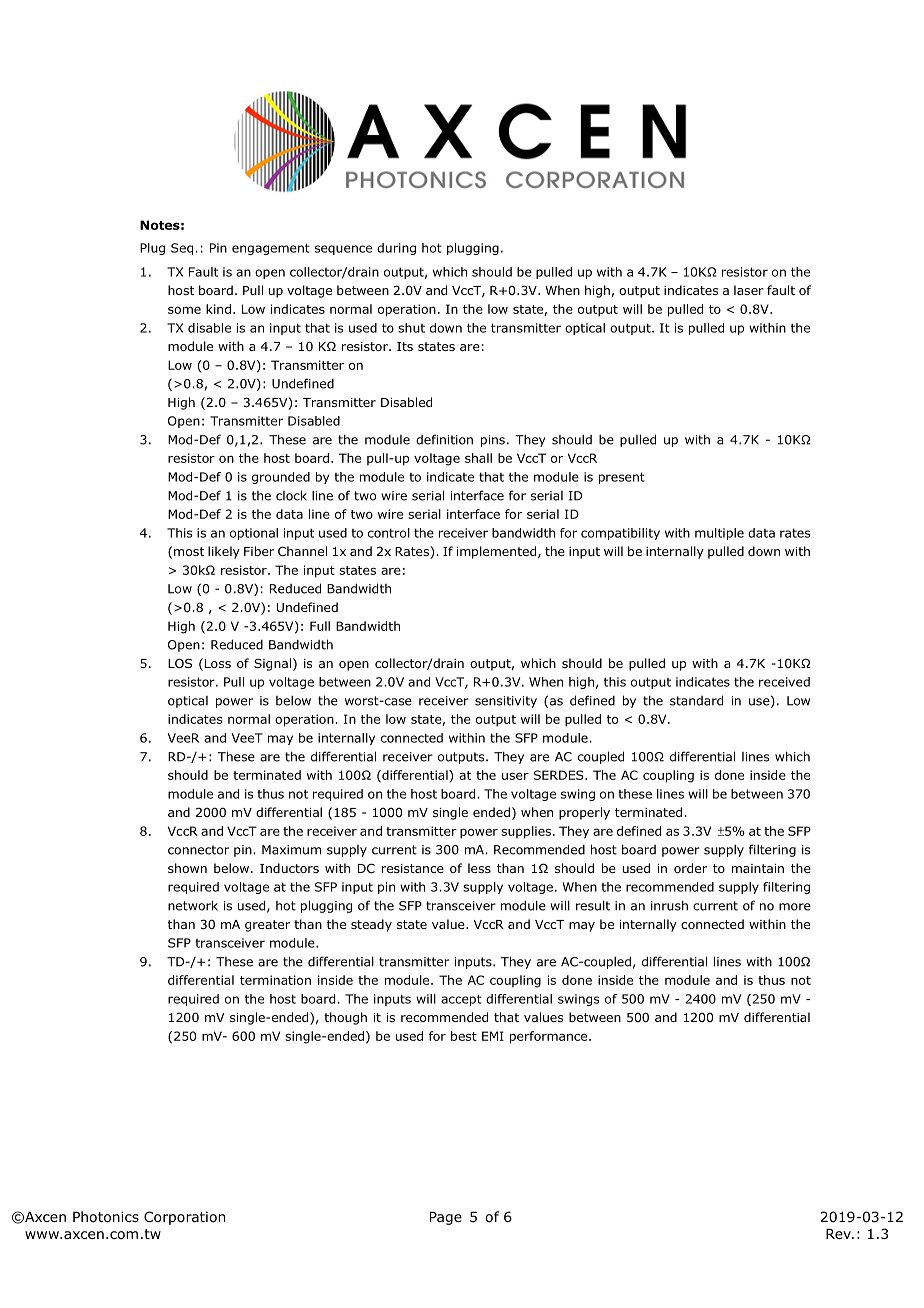 The image size is (924, 1308). Describe the element at coordinates (461, 1000) in the screenshot. I see `accept` at that location.
